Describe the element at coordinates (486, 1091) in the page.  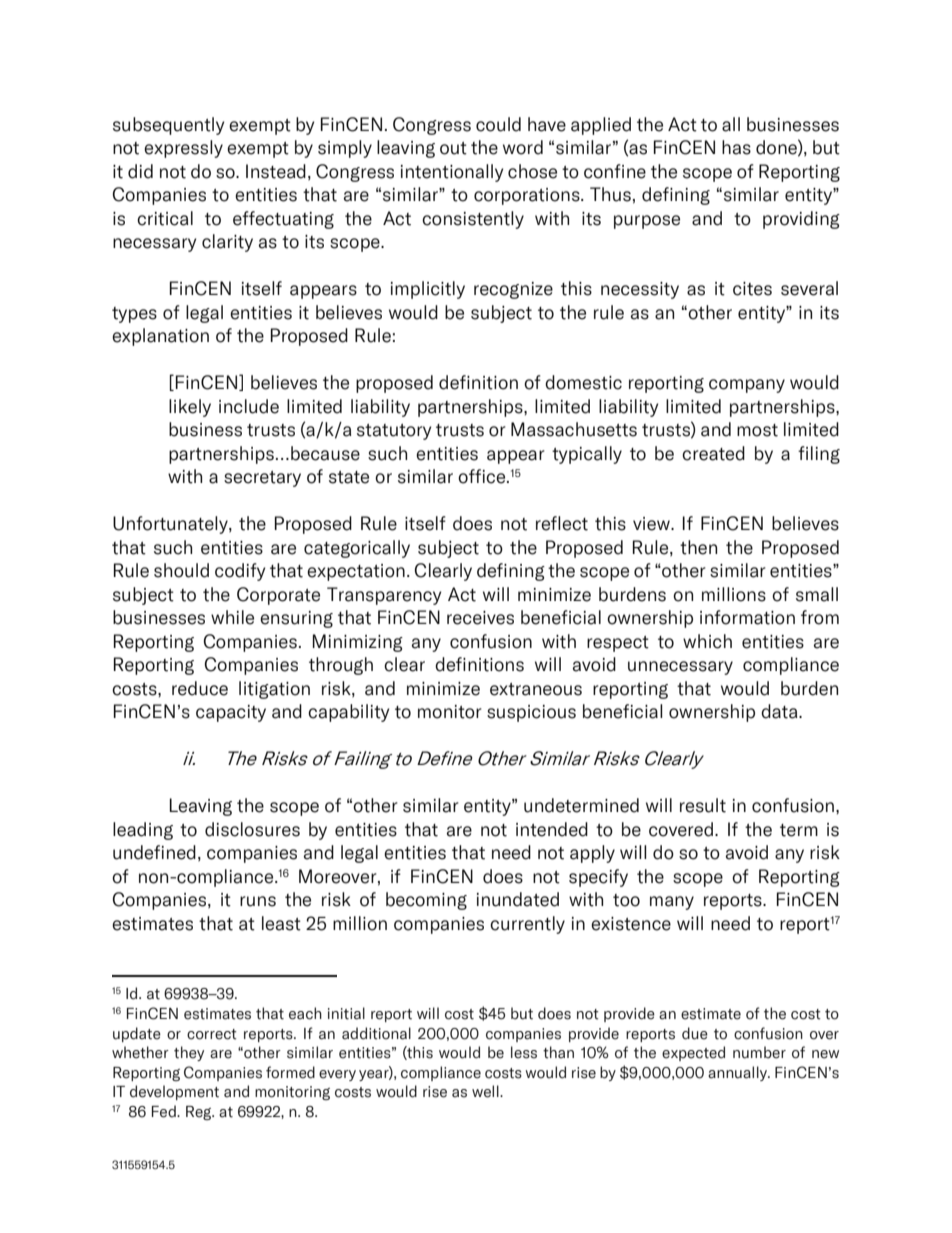
I see `well` at that location.
